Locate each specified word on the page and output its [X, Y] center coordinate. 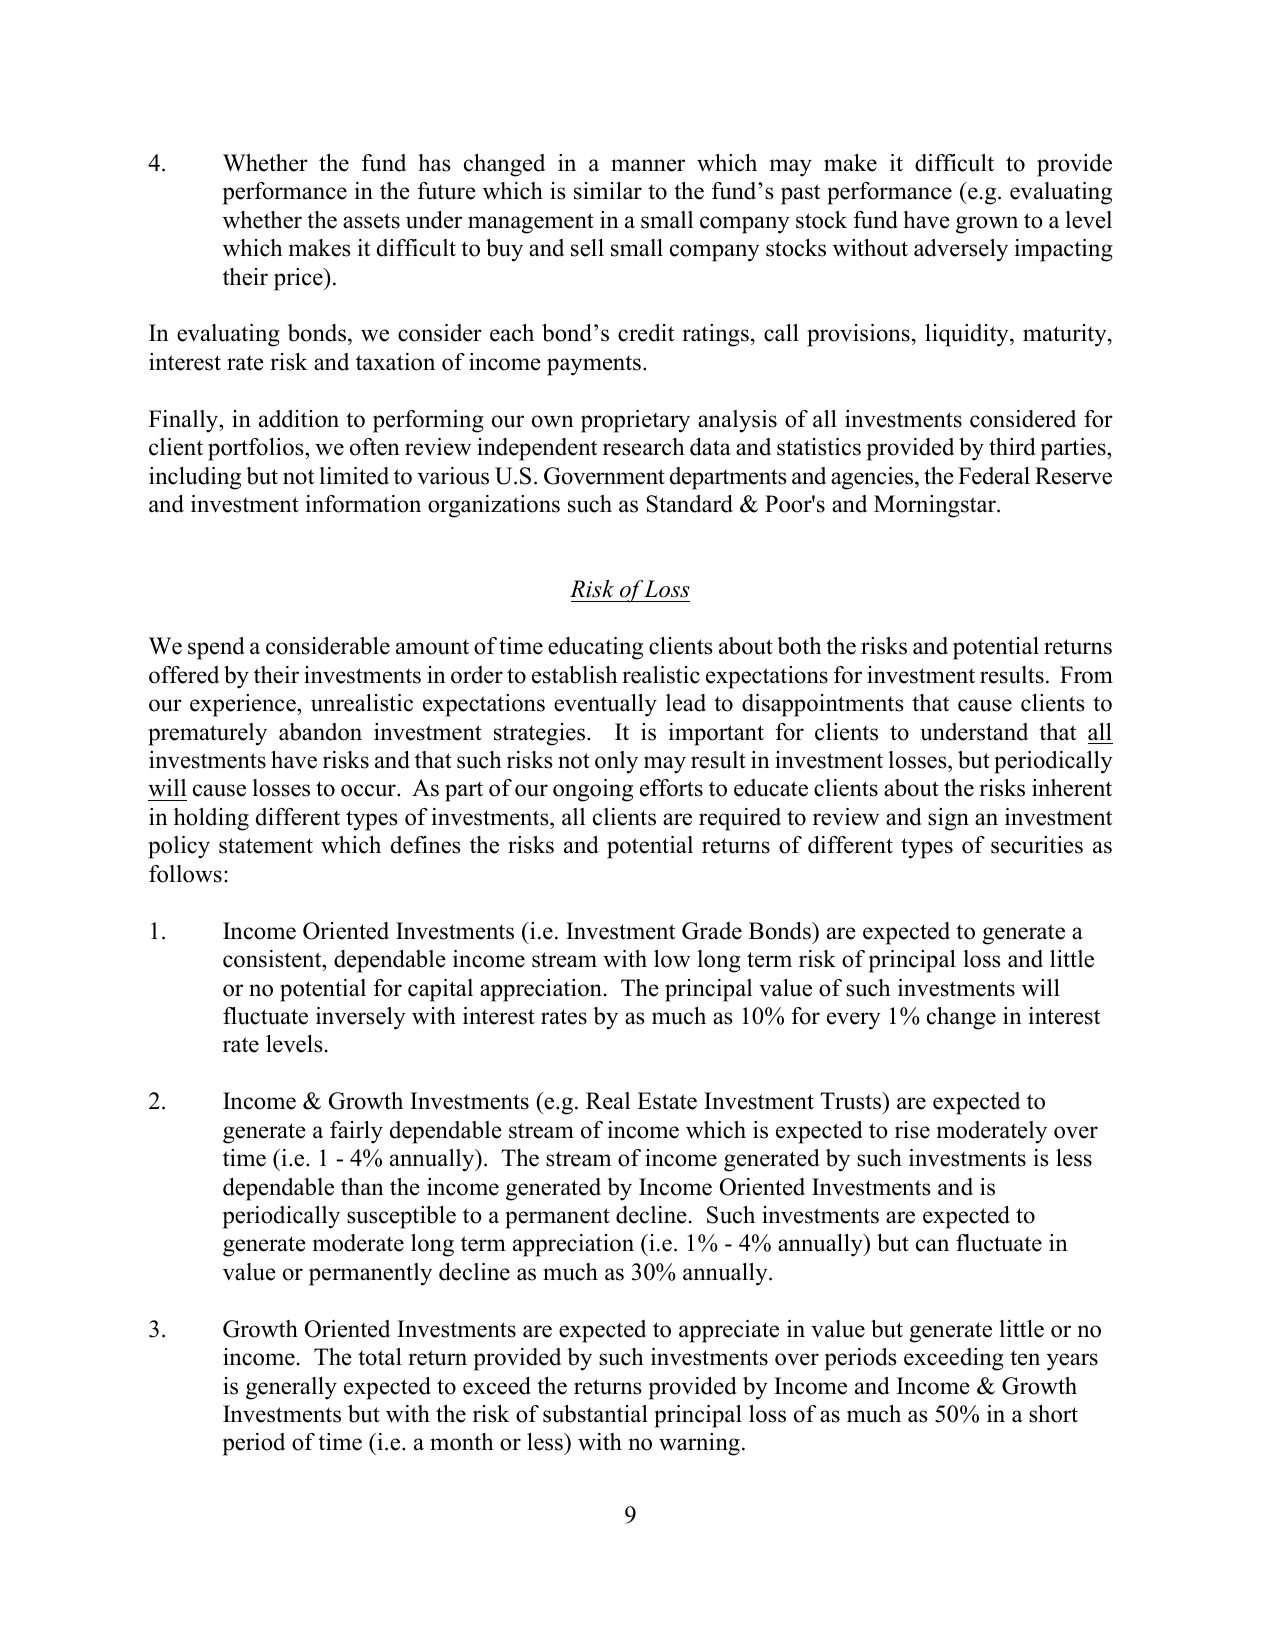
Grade [712, 931]
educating [595, 648]
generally [291, 1388]
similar [608, 191]
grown [987, 225]
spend [216, 648]
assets [371, 221]
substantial [595, 1414]
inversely [361, 1018]
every [854, 1021]
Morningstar [936, 506]
